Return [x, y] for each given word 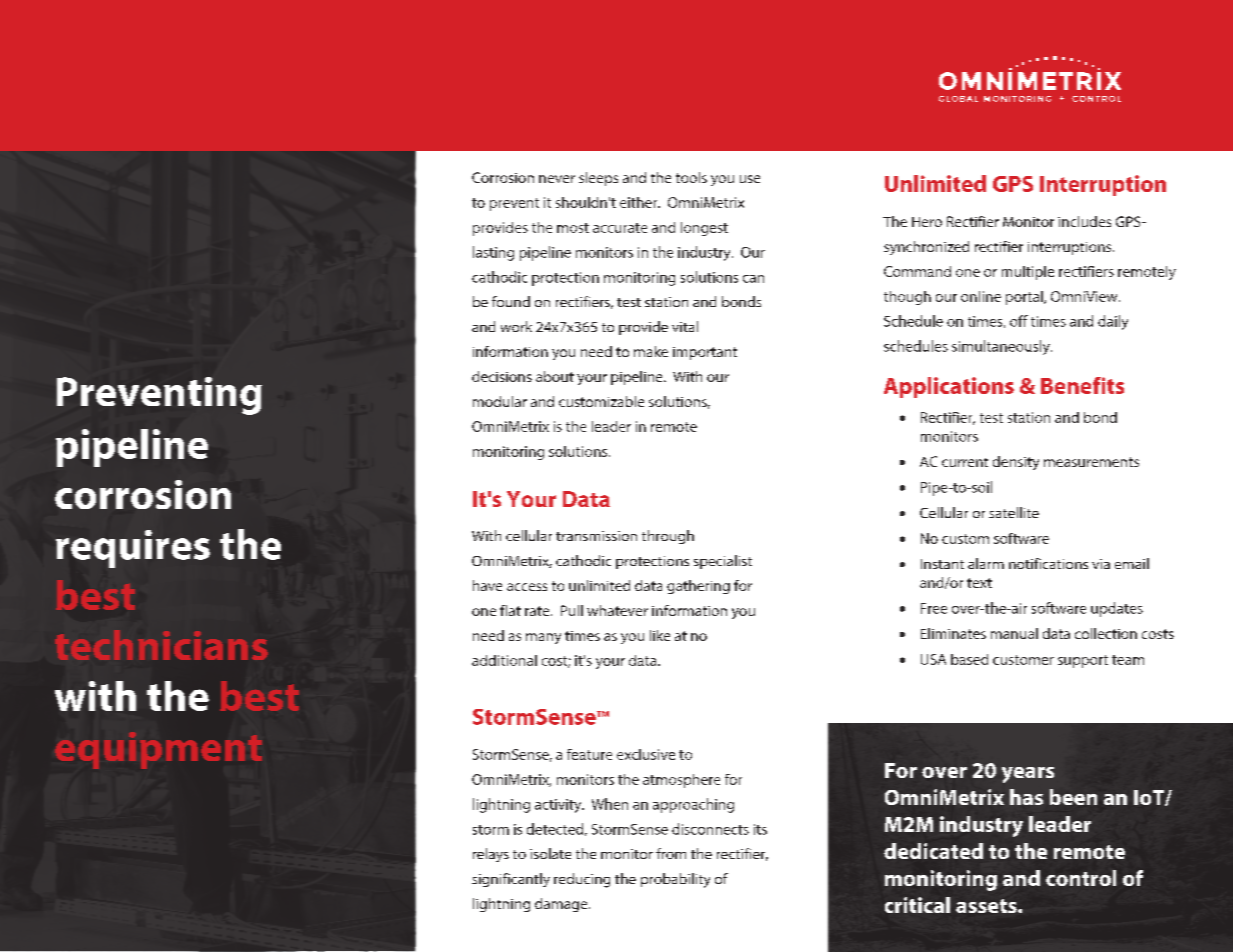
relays [491, 855]
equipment [158, 750]
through [668, 537]
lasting [493, 253]
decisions [502, 376]
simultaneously [1002, 347]
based [969, 659]
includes [1084, 221]
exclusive [646, 754]
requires [133, 549]
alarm [986, 563]
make [651, 351]
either [640, 202]
